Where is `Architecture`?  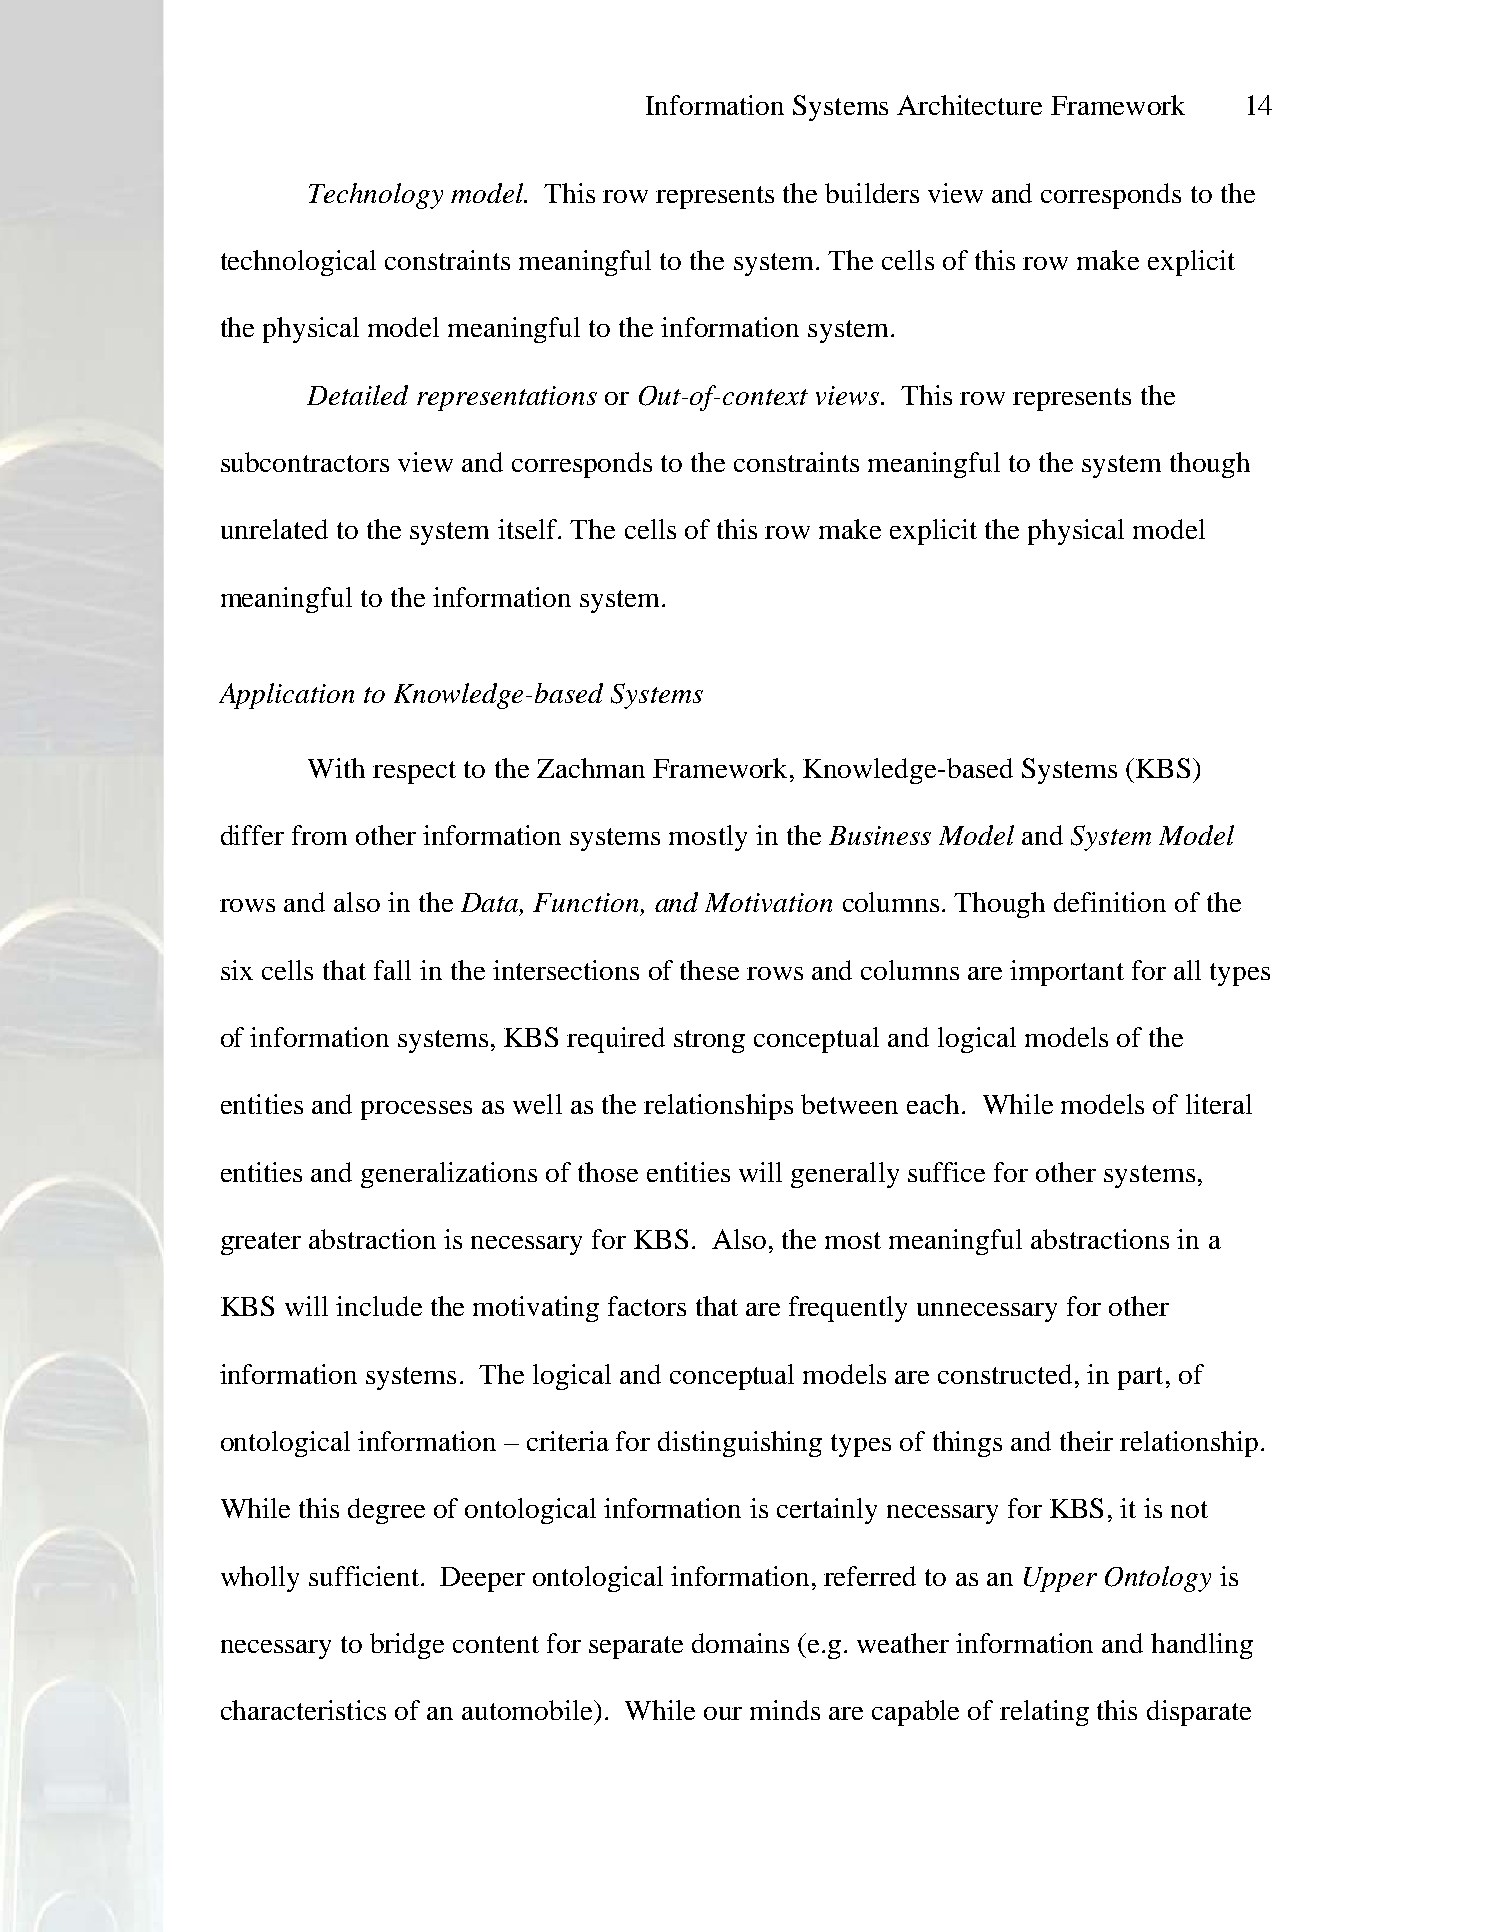
Architecture is located at coordinates (969, 105).
